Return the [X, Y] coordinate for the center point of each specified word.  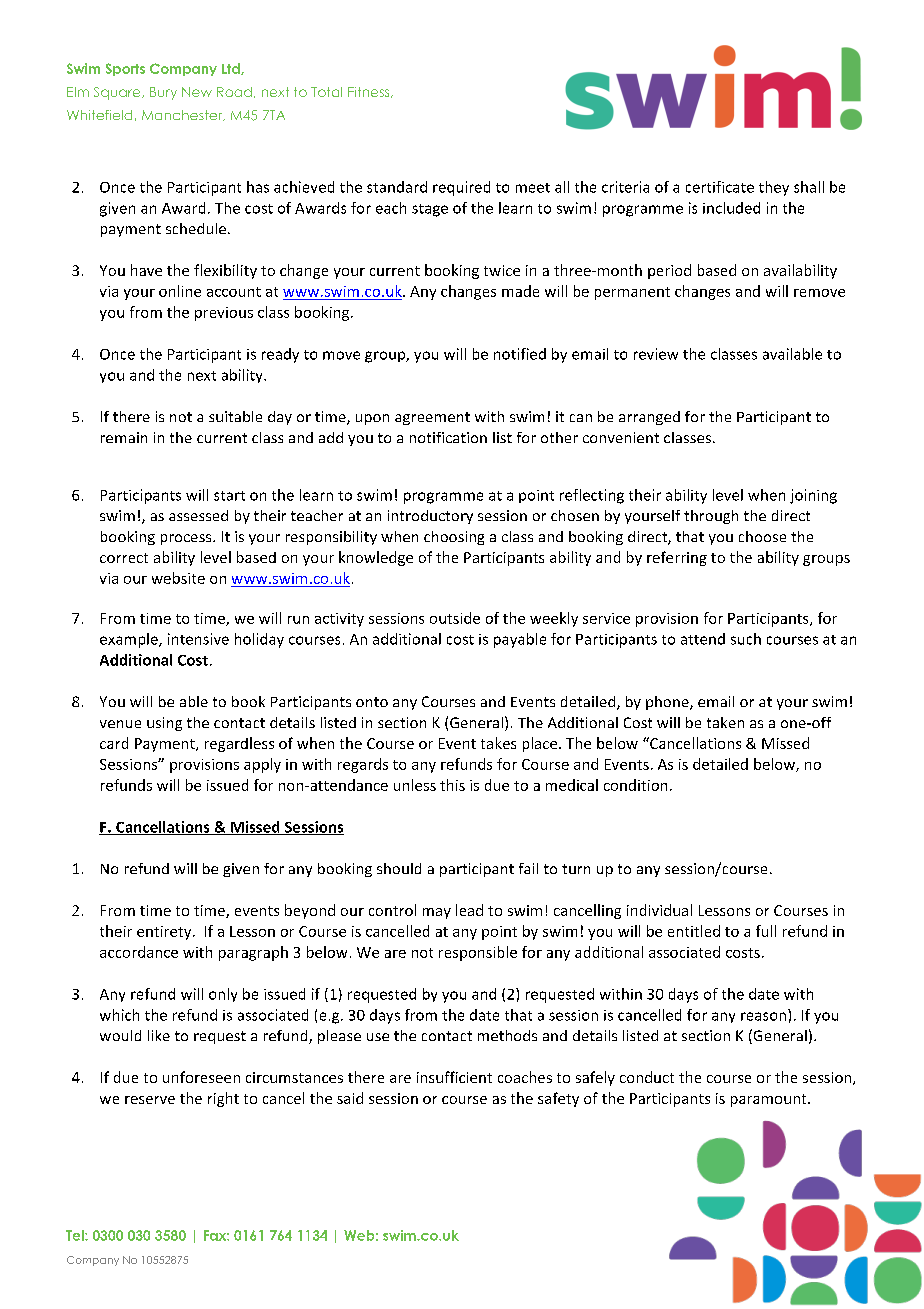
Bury [163, 93]
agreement [432, 418]
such [746, 639]
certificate [720, 187]
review [656, 354]
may [437, 913]
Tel [76, 1235]
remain [124, 437]
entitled [694, 931]
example [130, 640]
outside [455, 618]
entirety [165, 933]
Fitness [370, 92]
